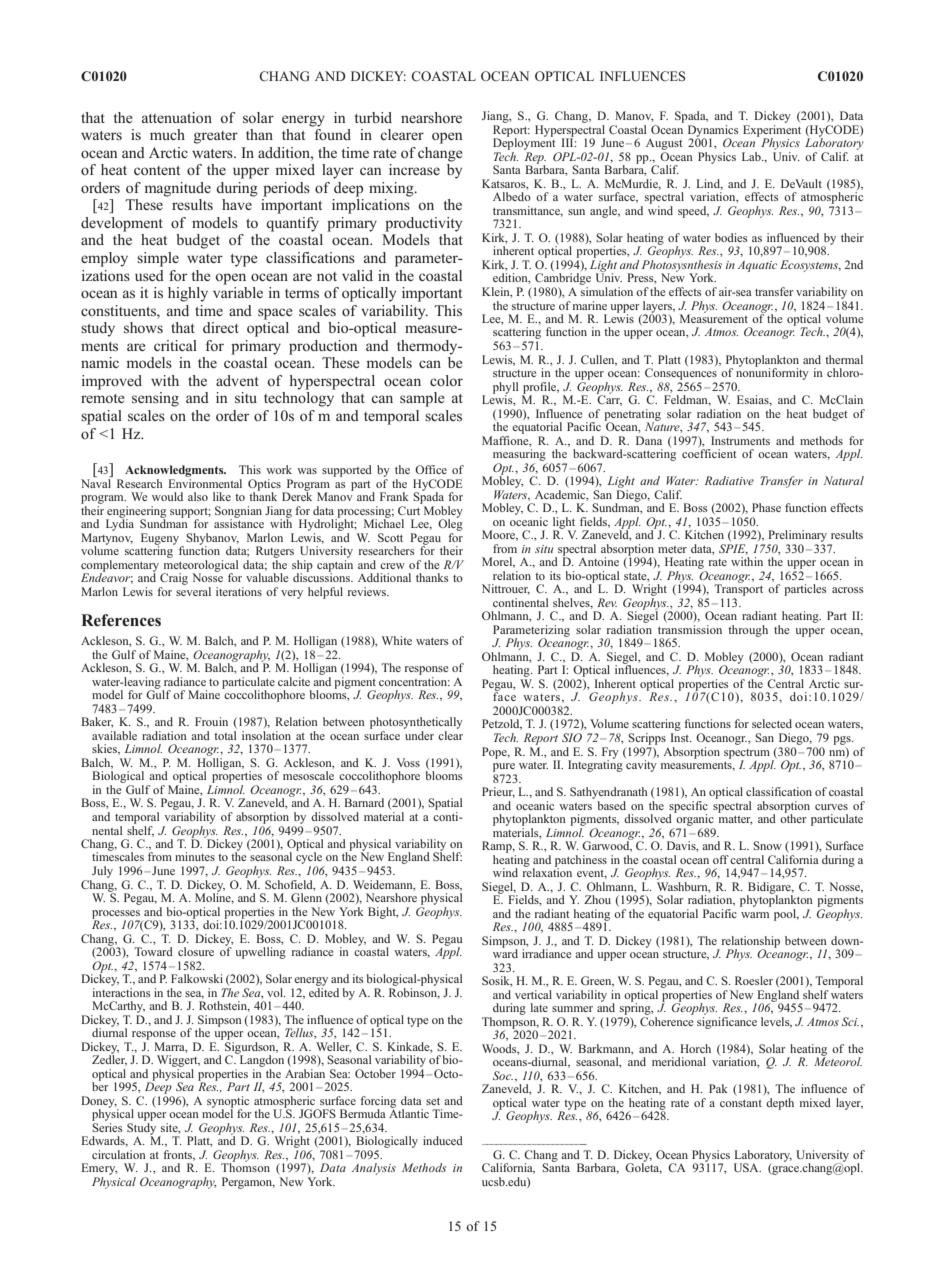  Describe the element at coordinates (443, 1140) in the image. I see `induced` at that location.
